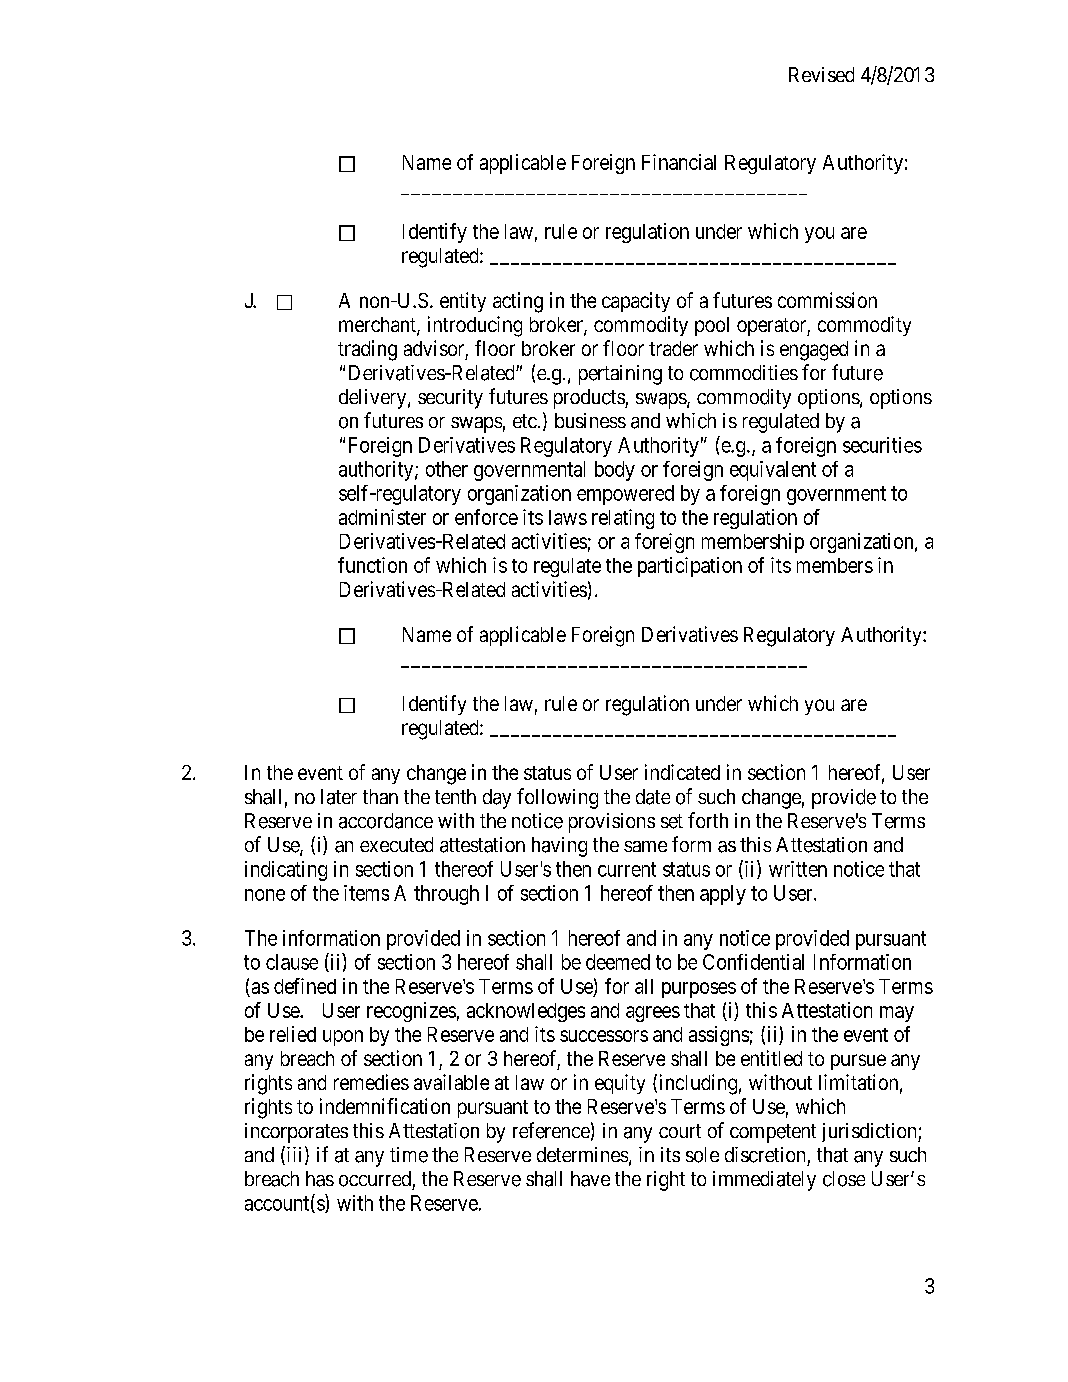 Image resolution: width=1068 pixels, height=1382 pixels. I want to click on Revised, so click(821, 74).
